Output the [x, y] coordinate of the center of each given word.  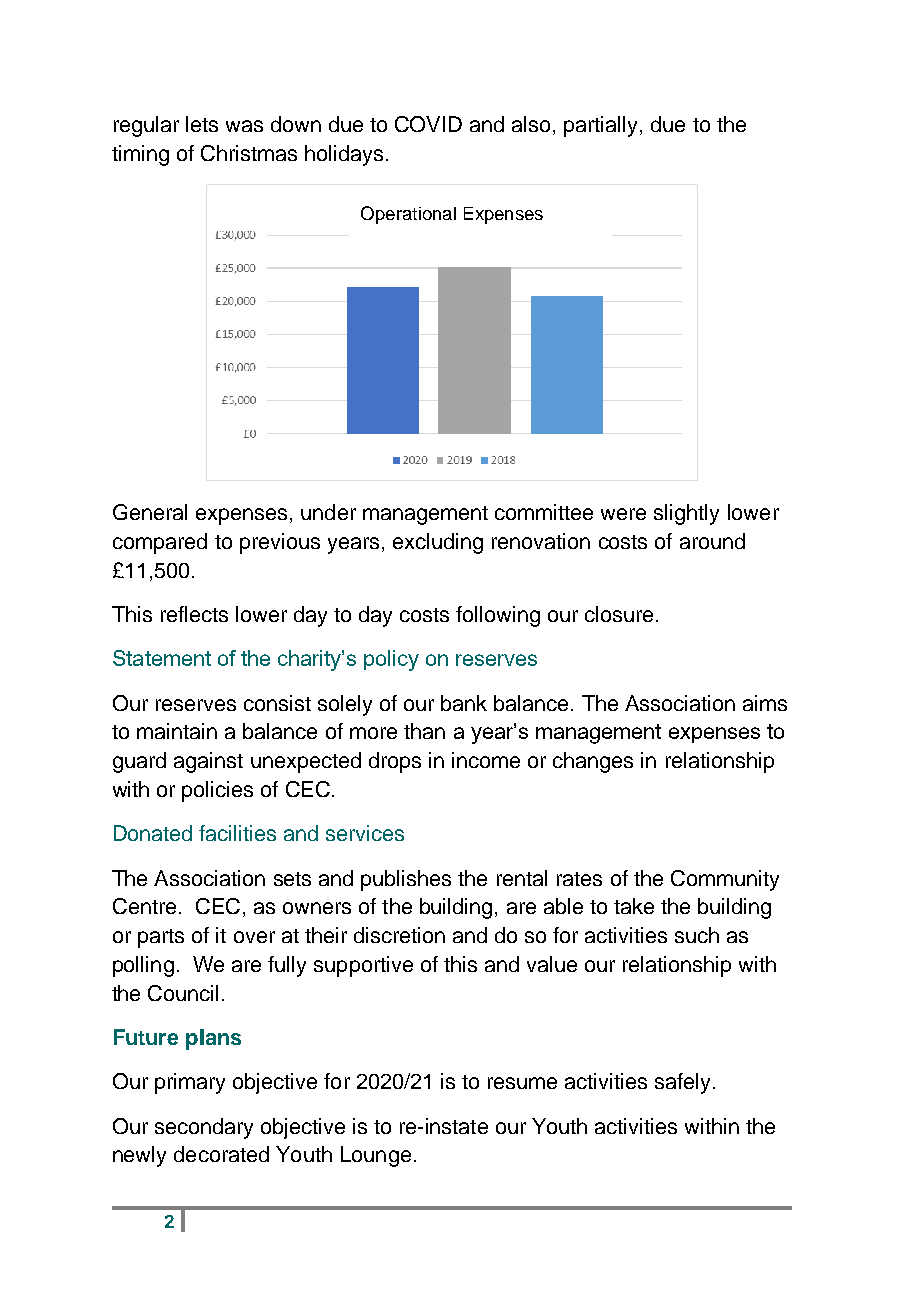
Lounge [376, 1156]
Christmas [249, 153]
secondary [204, 1128]
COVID [428, 124]
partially [602, 126]
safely [682, 1083]
